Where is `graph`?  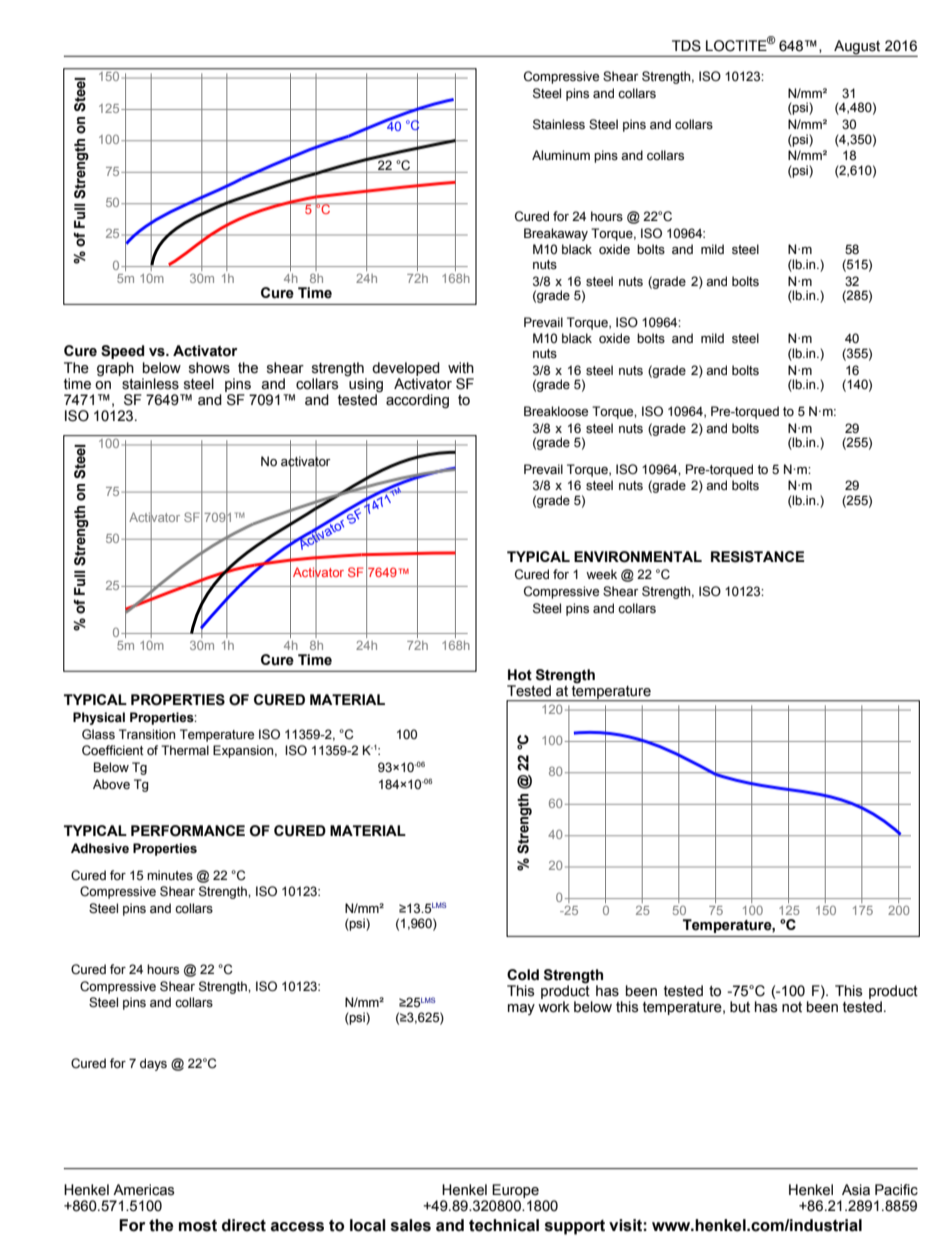
graph is located at coordinates (115, 369).
